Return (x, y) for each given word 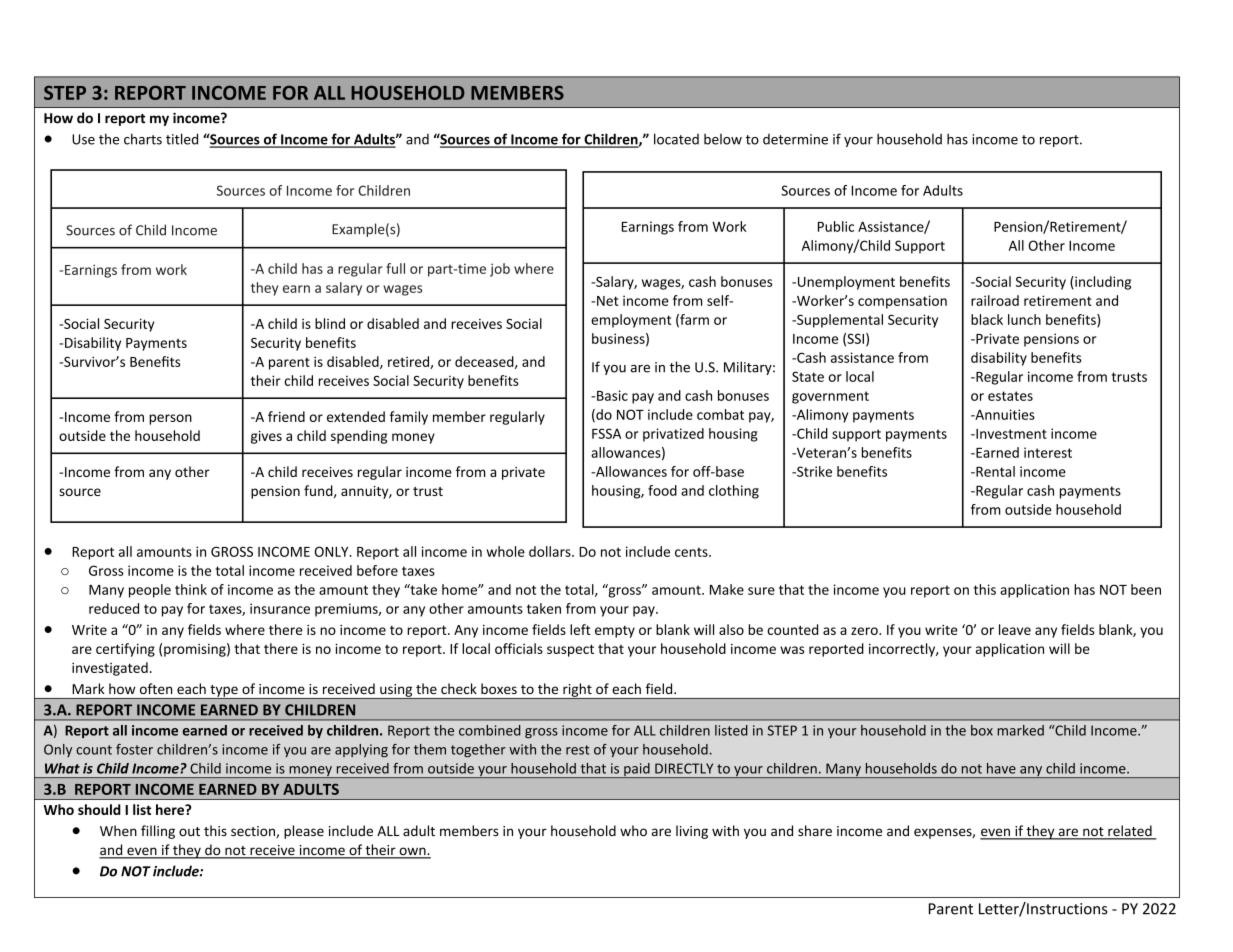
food (662, 490)
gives (266, 437)
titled (182, 139)
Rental (994, 471)
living (692, 832)
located (676, 139)
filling (158, 832)
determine (795, 139)
